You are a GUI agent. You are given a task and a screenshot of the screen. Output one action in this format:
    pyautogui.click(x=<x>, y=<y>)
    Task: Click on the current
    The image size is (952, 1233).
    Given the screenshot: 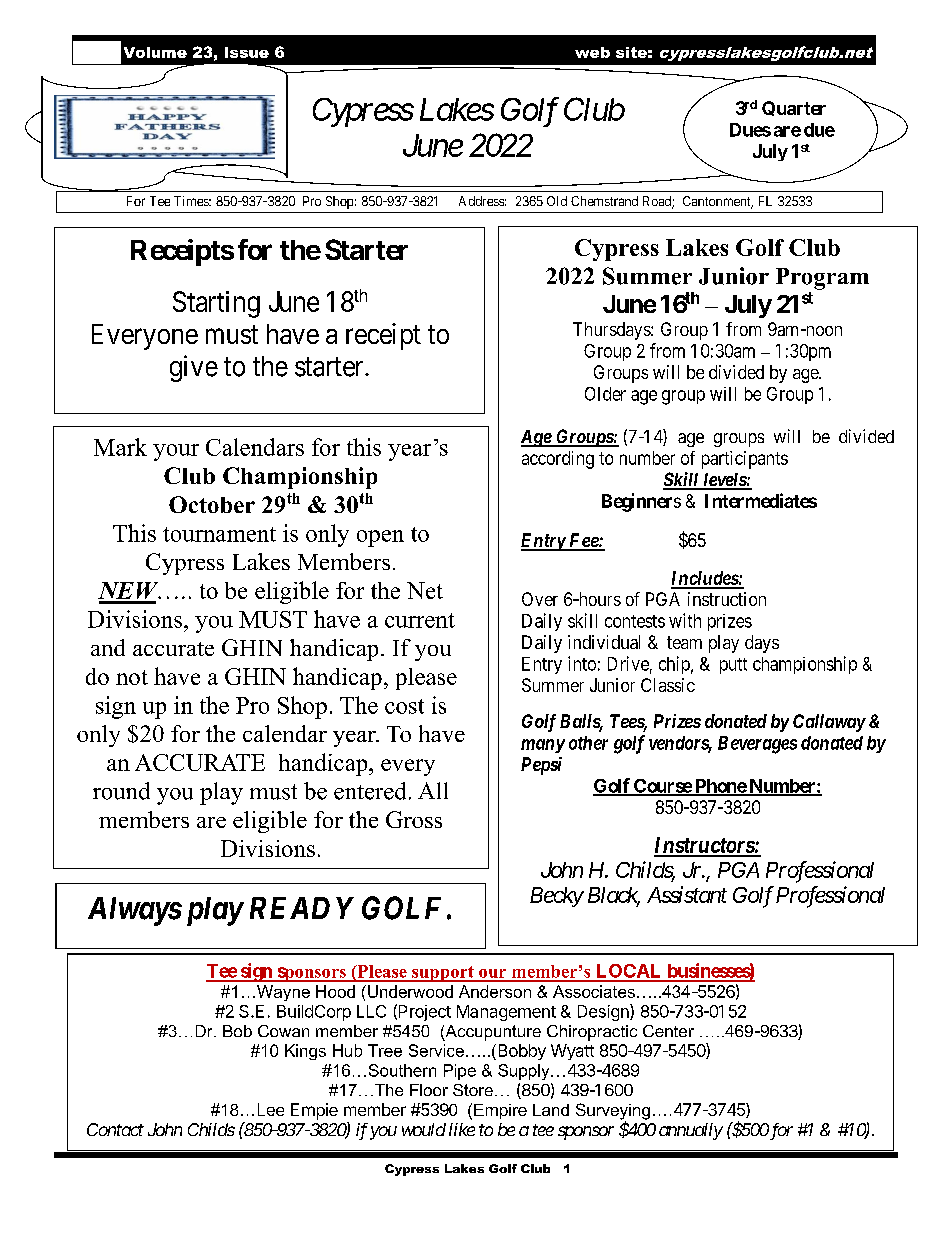 What is the action you would take?
    pyautogui.click(x=420, y=620)
